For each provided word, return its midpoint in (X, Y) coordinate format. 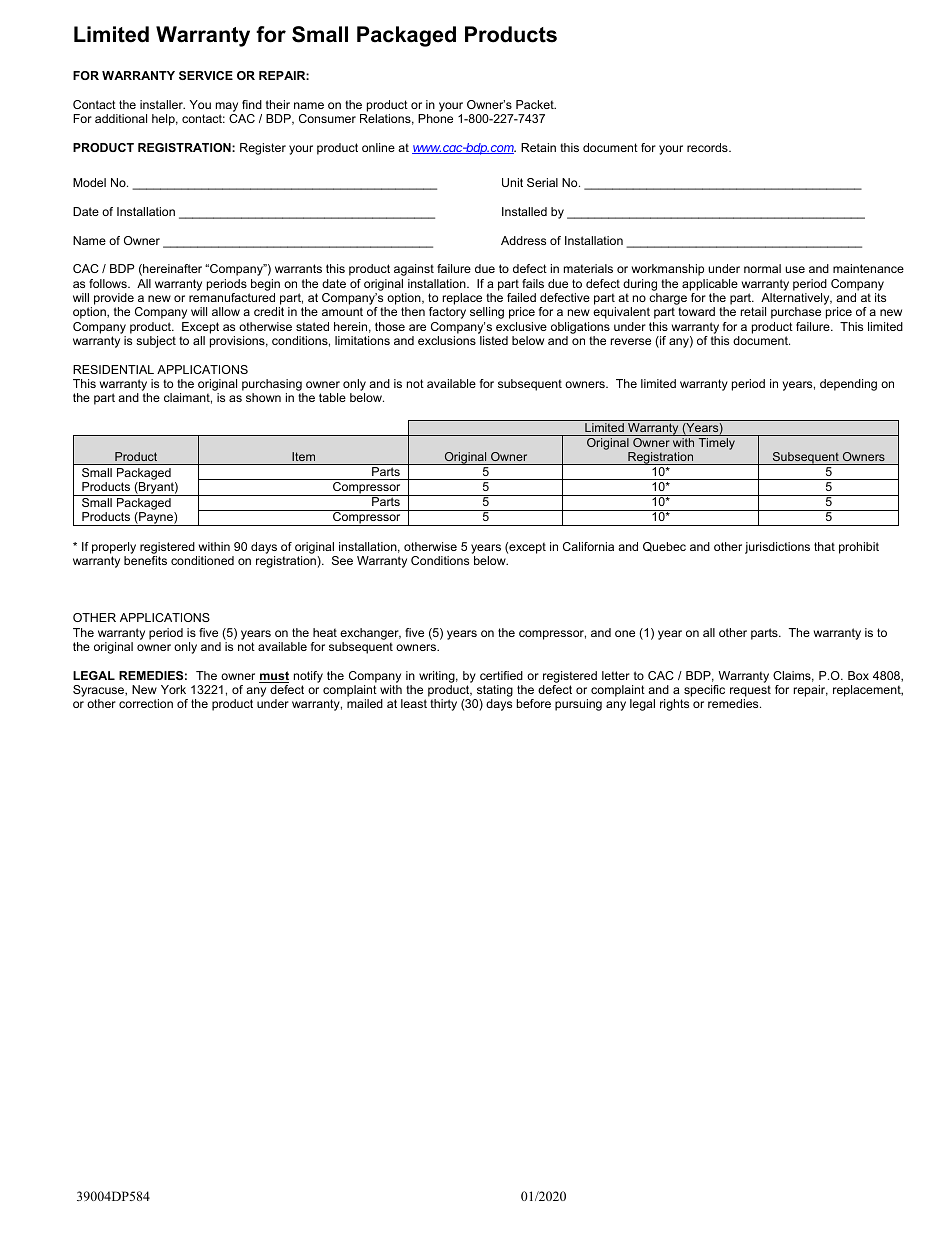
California (588, 546)
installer (162, 104)
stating (494, 692)
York (173, 689)
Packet (536, 104)
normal (762, 268)
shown (263, 397)
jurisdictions (777, 548)
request (750, 692)
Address (523, 240)
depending (848, 385)
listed (494, 340)
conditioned (202, 560)
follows (109, 283)
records (708, 147)
